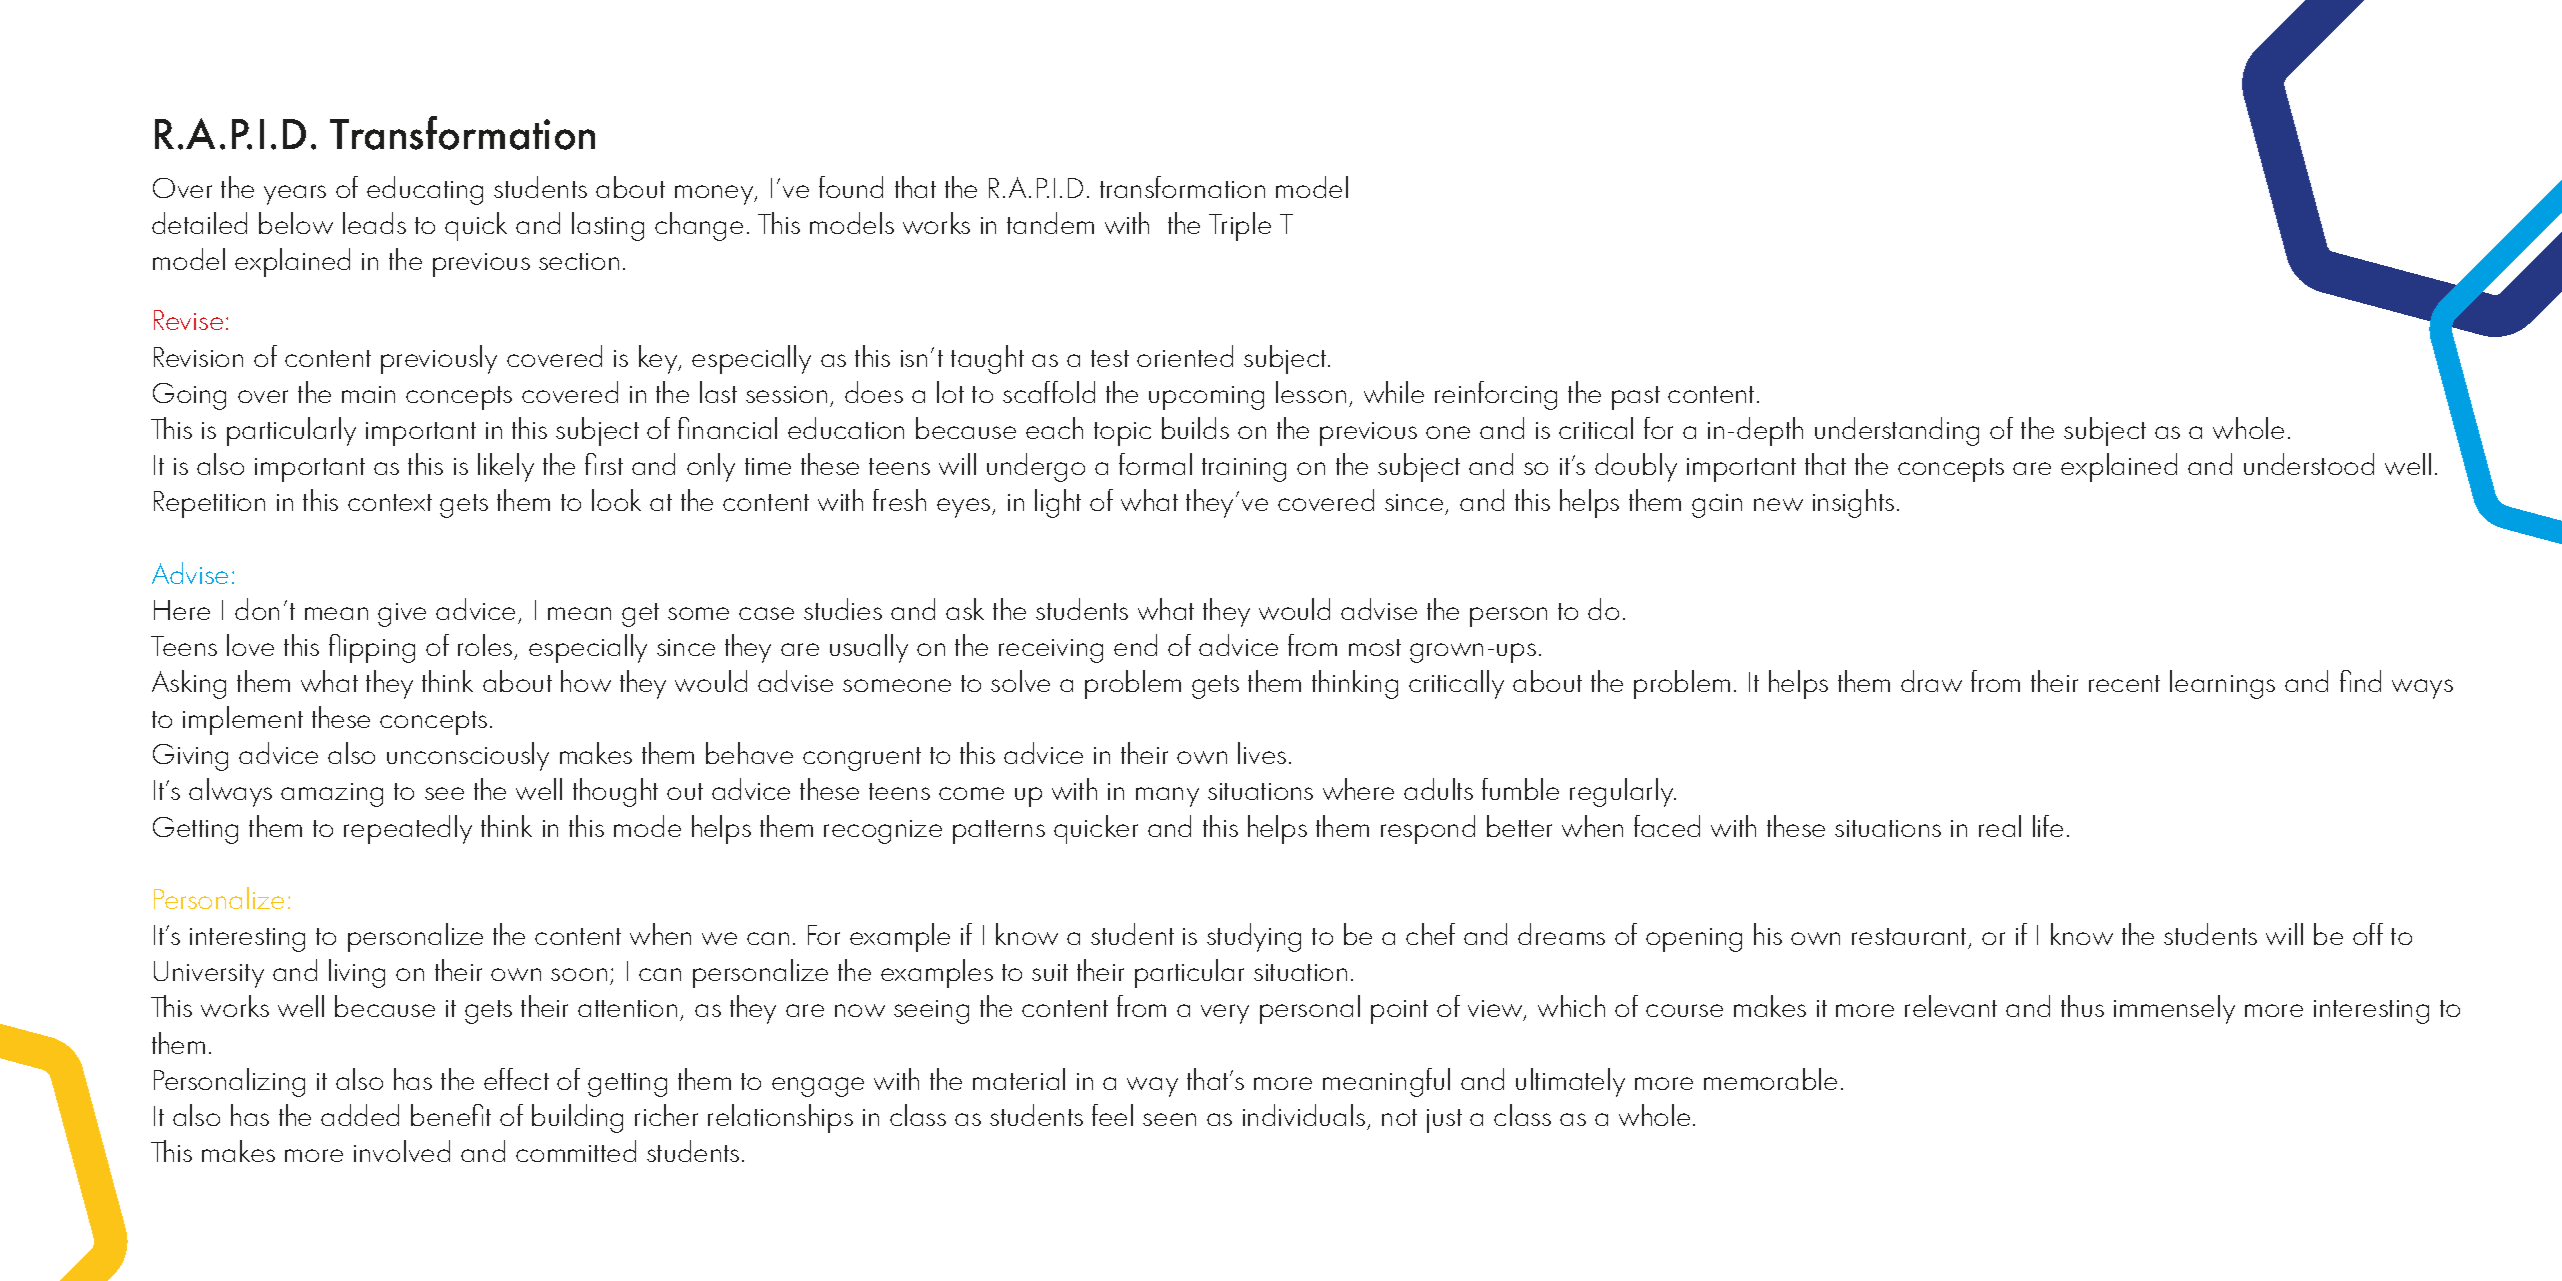  Describe the element at coordinates (1636, 398) in the image. I see `past` at that location.
